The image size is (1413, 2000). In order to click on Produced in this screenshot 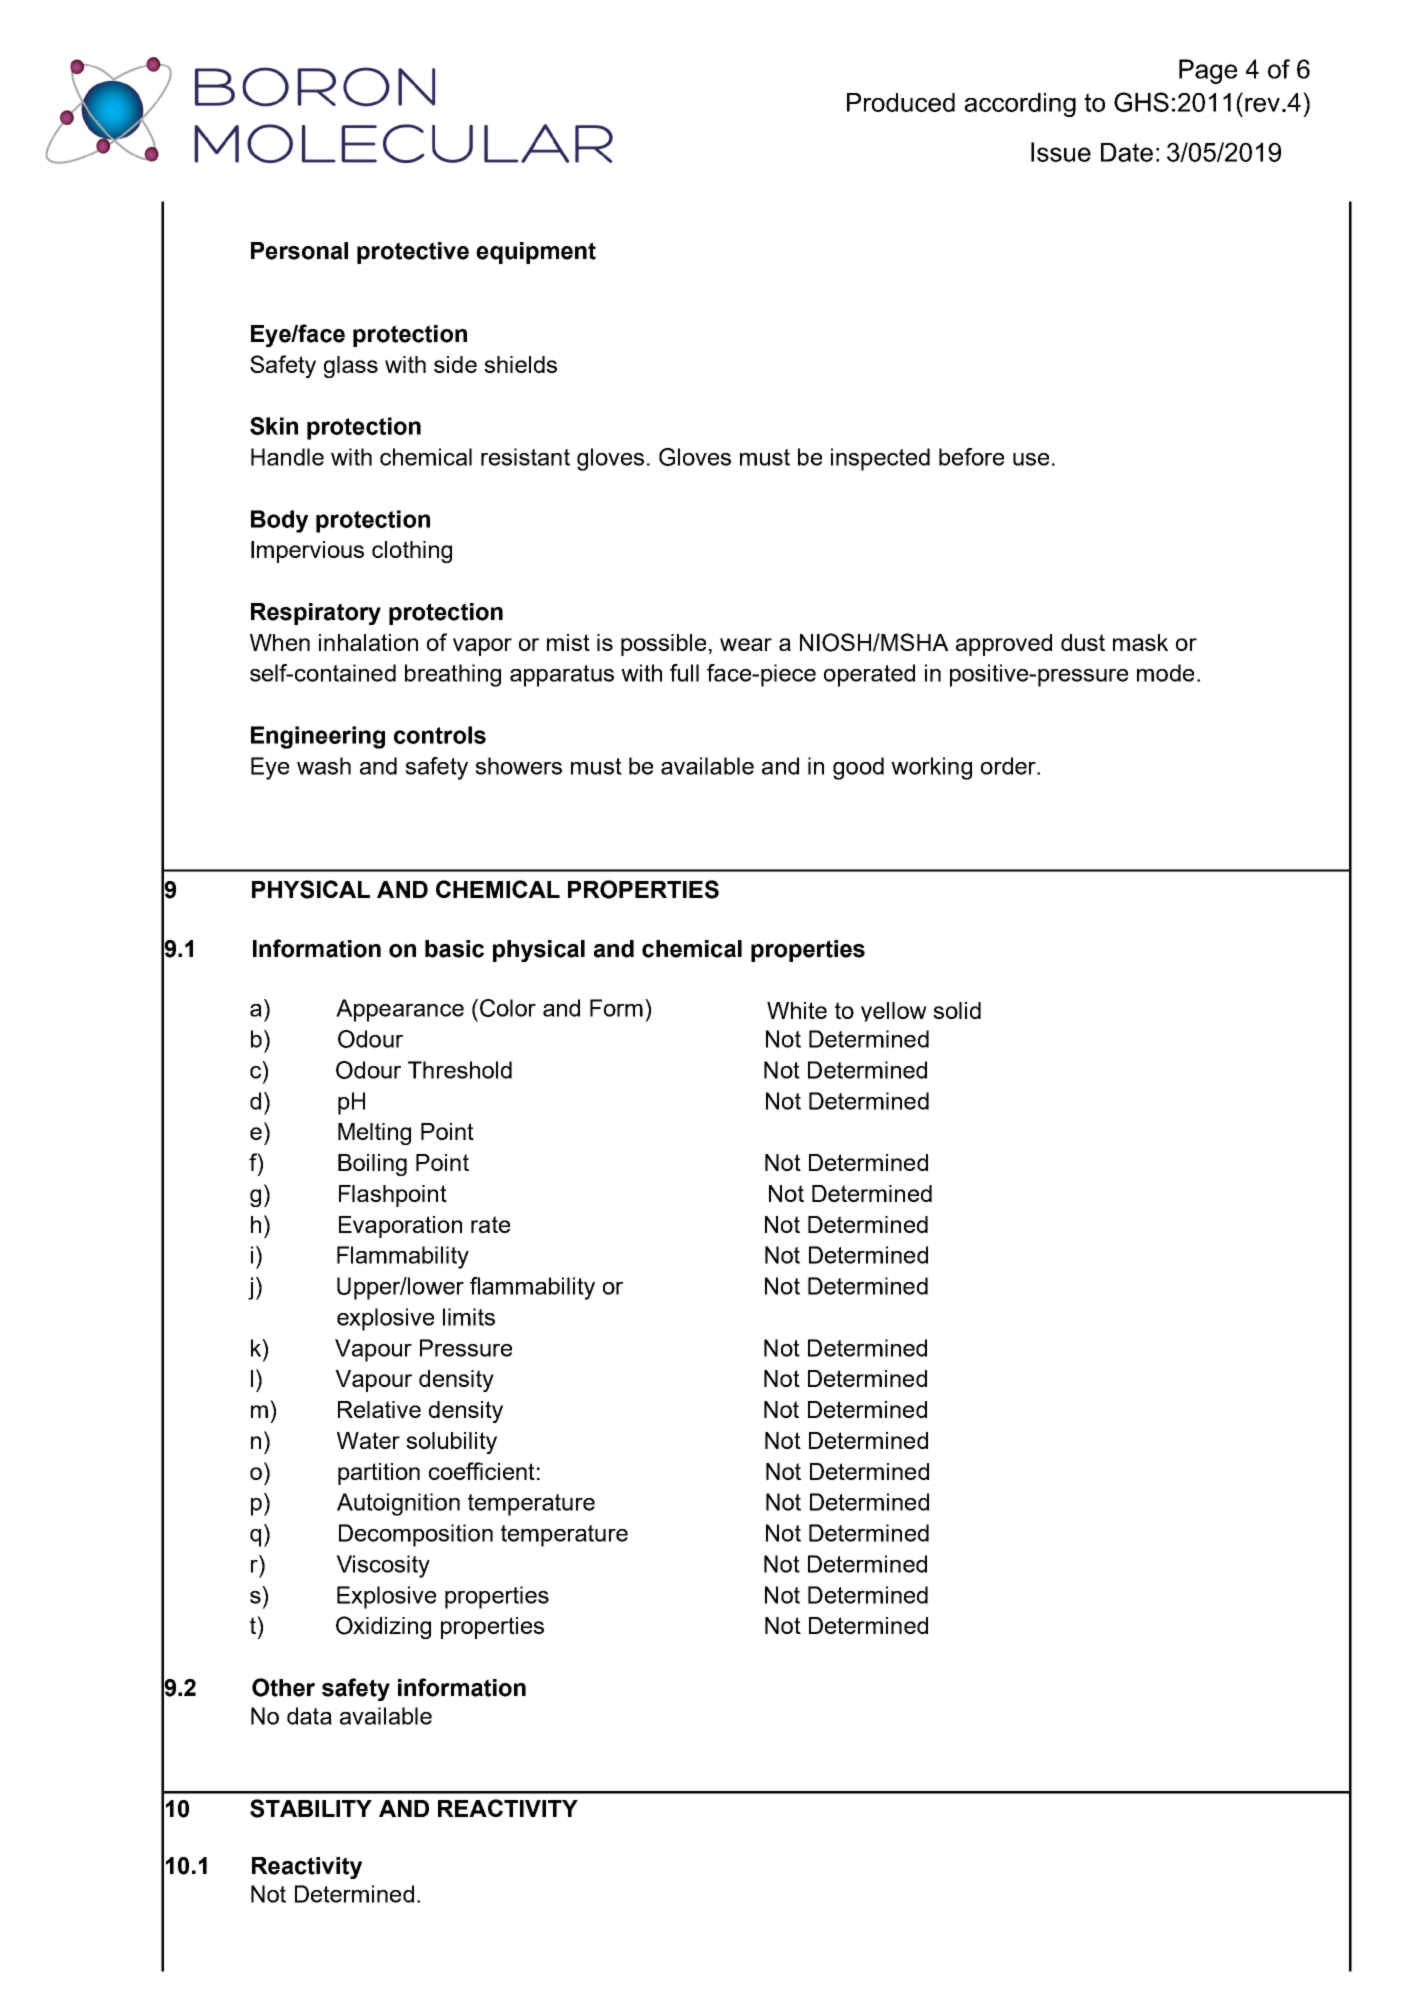, I will do `click(901, 102)`.
